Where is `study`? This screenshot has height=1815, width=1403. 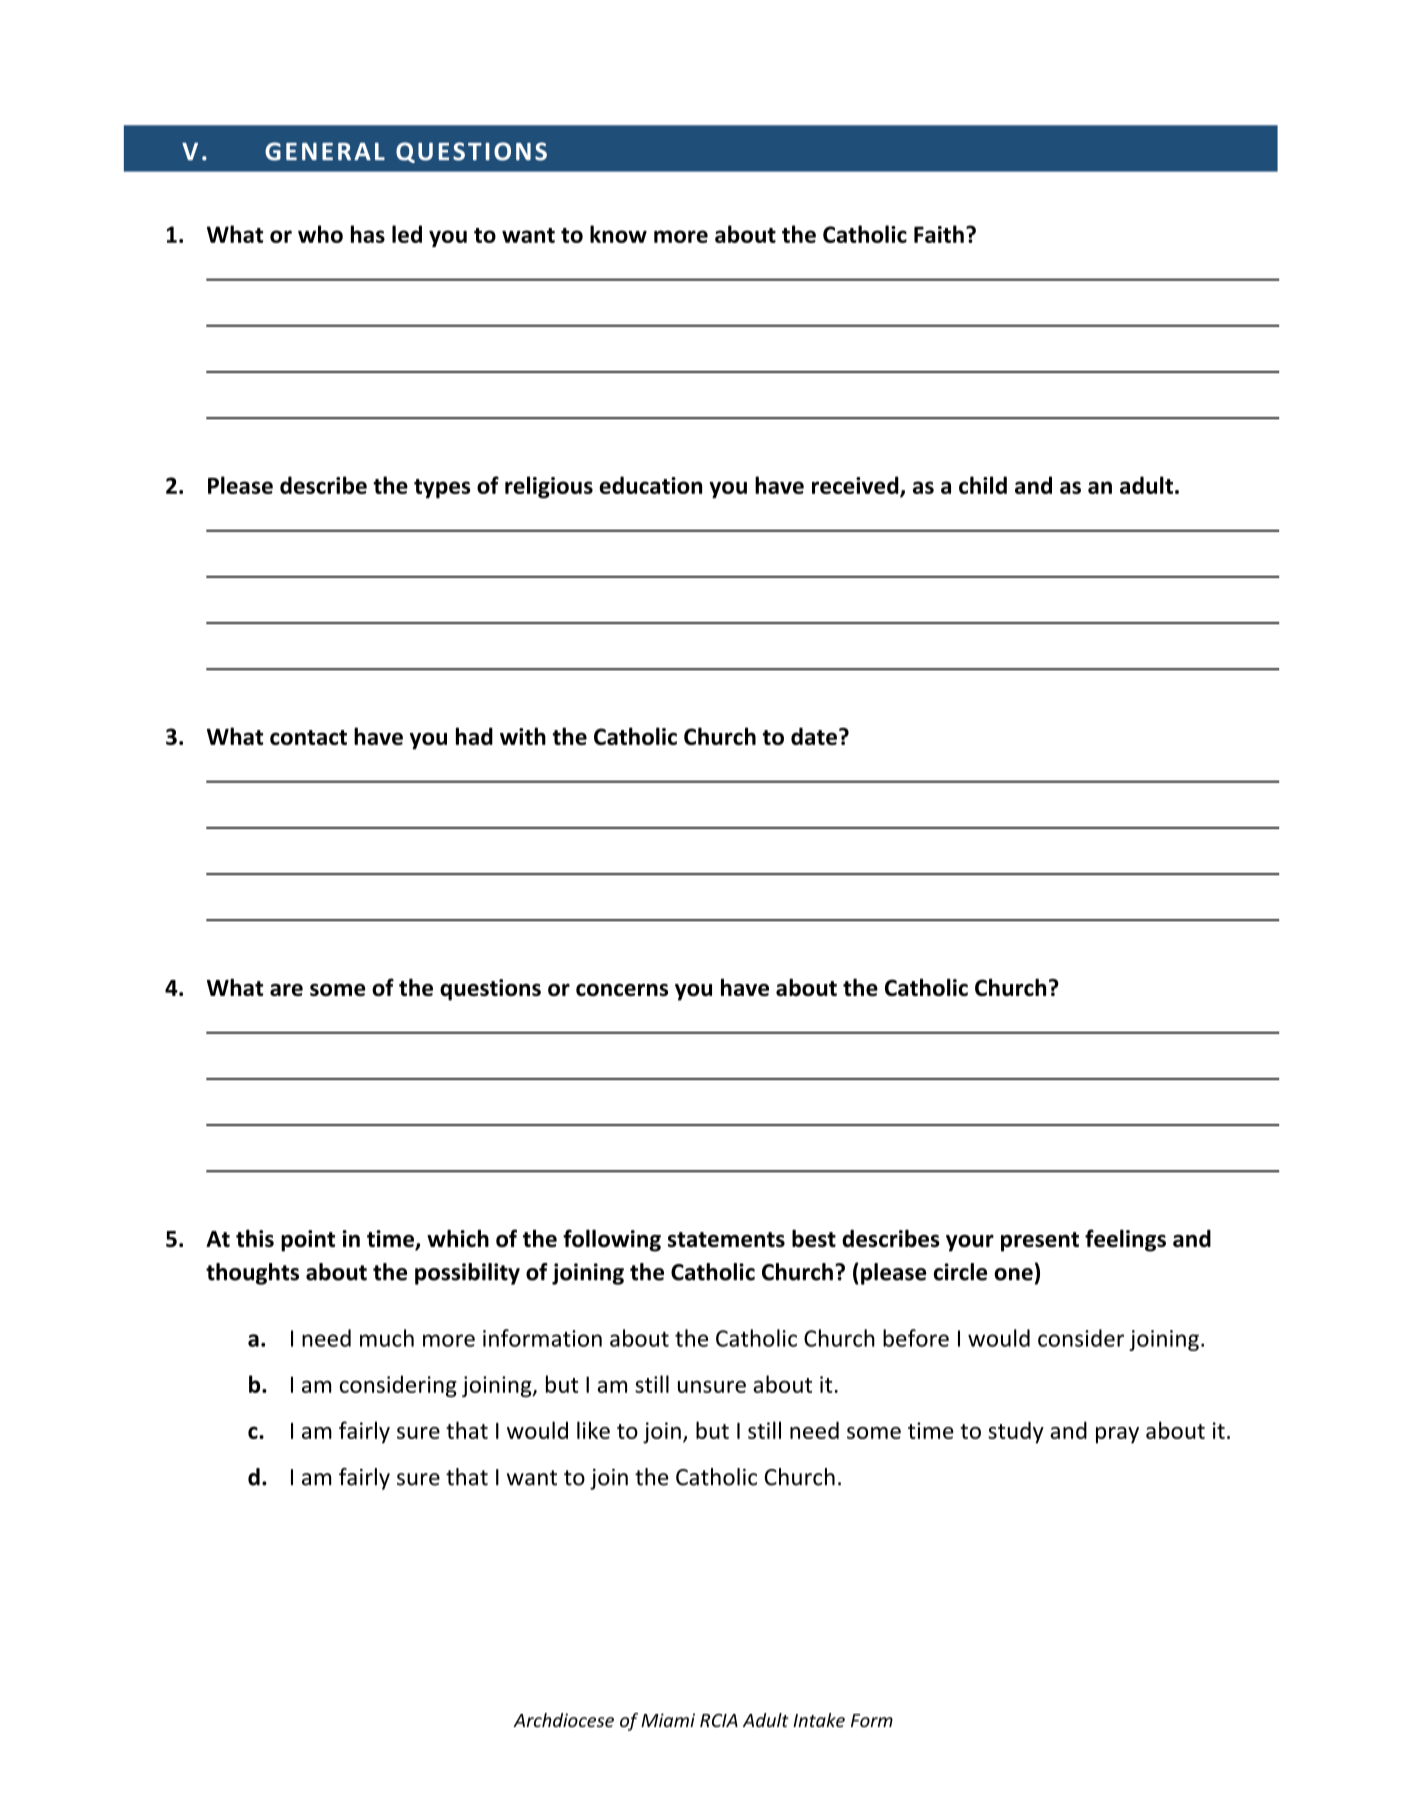 study is located at coordinates (1016, 1432).
